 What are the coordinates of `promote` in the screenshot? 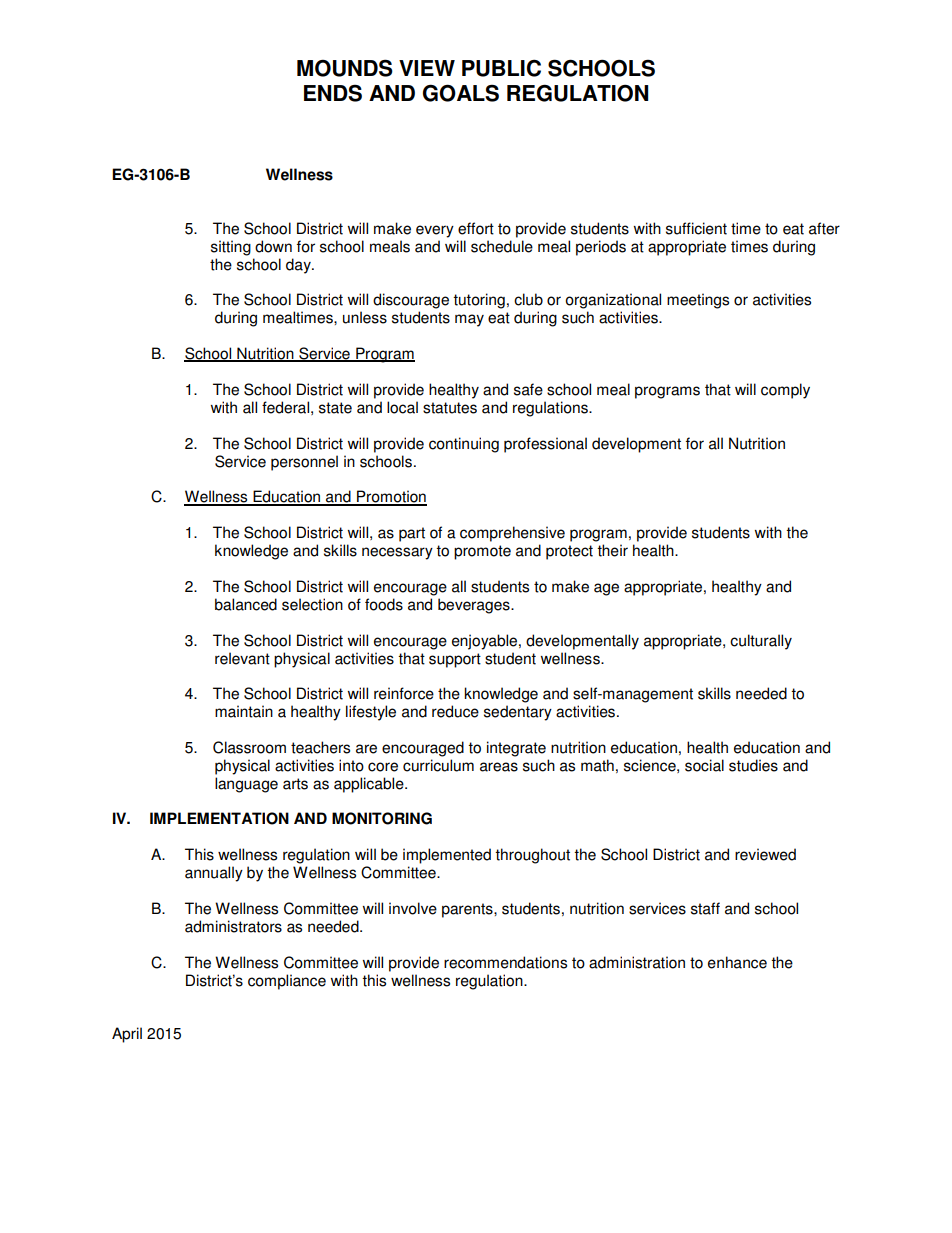 It's located at (482, 552).
